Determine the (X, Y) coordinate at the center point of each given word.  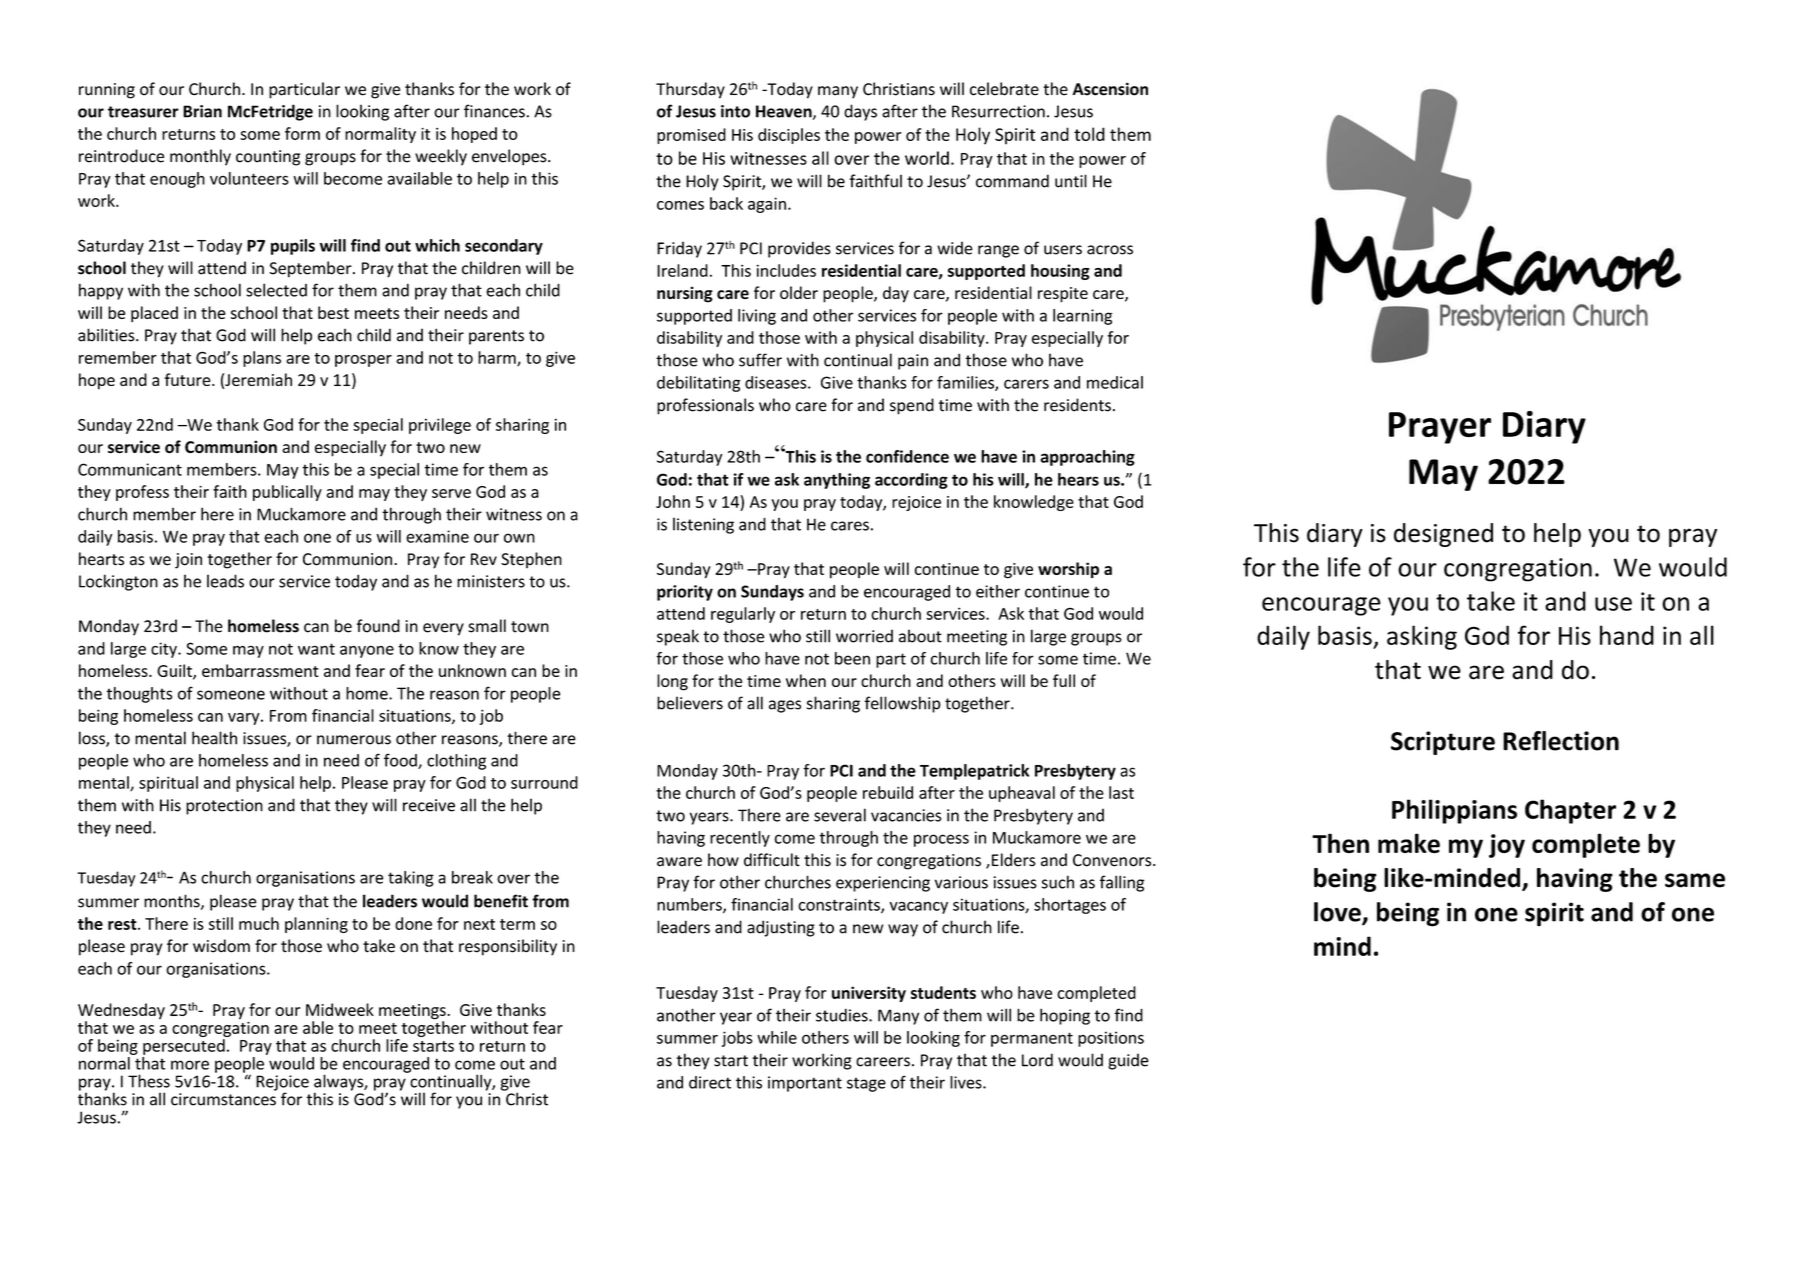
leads (225, 581)
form (302, 133)
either (998, 591)
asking (1422, 637)
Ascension (1110, 89)
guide (1128, 1061)
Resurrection (998, 111)
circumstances (223, 1099)
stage (866, 1084)
